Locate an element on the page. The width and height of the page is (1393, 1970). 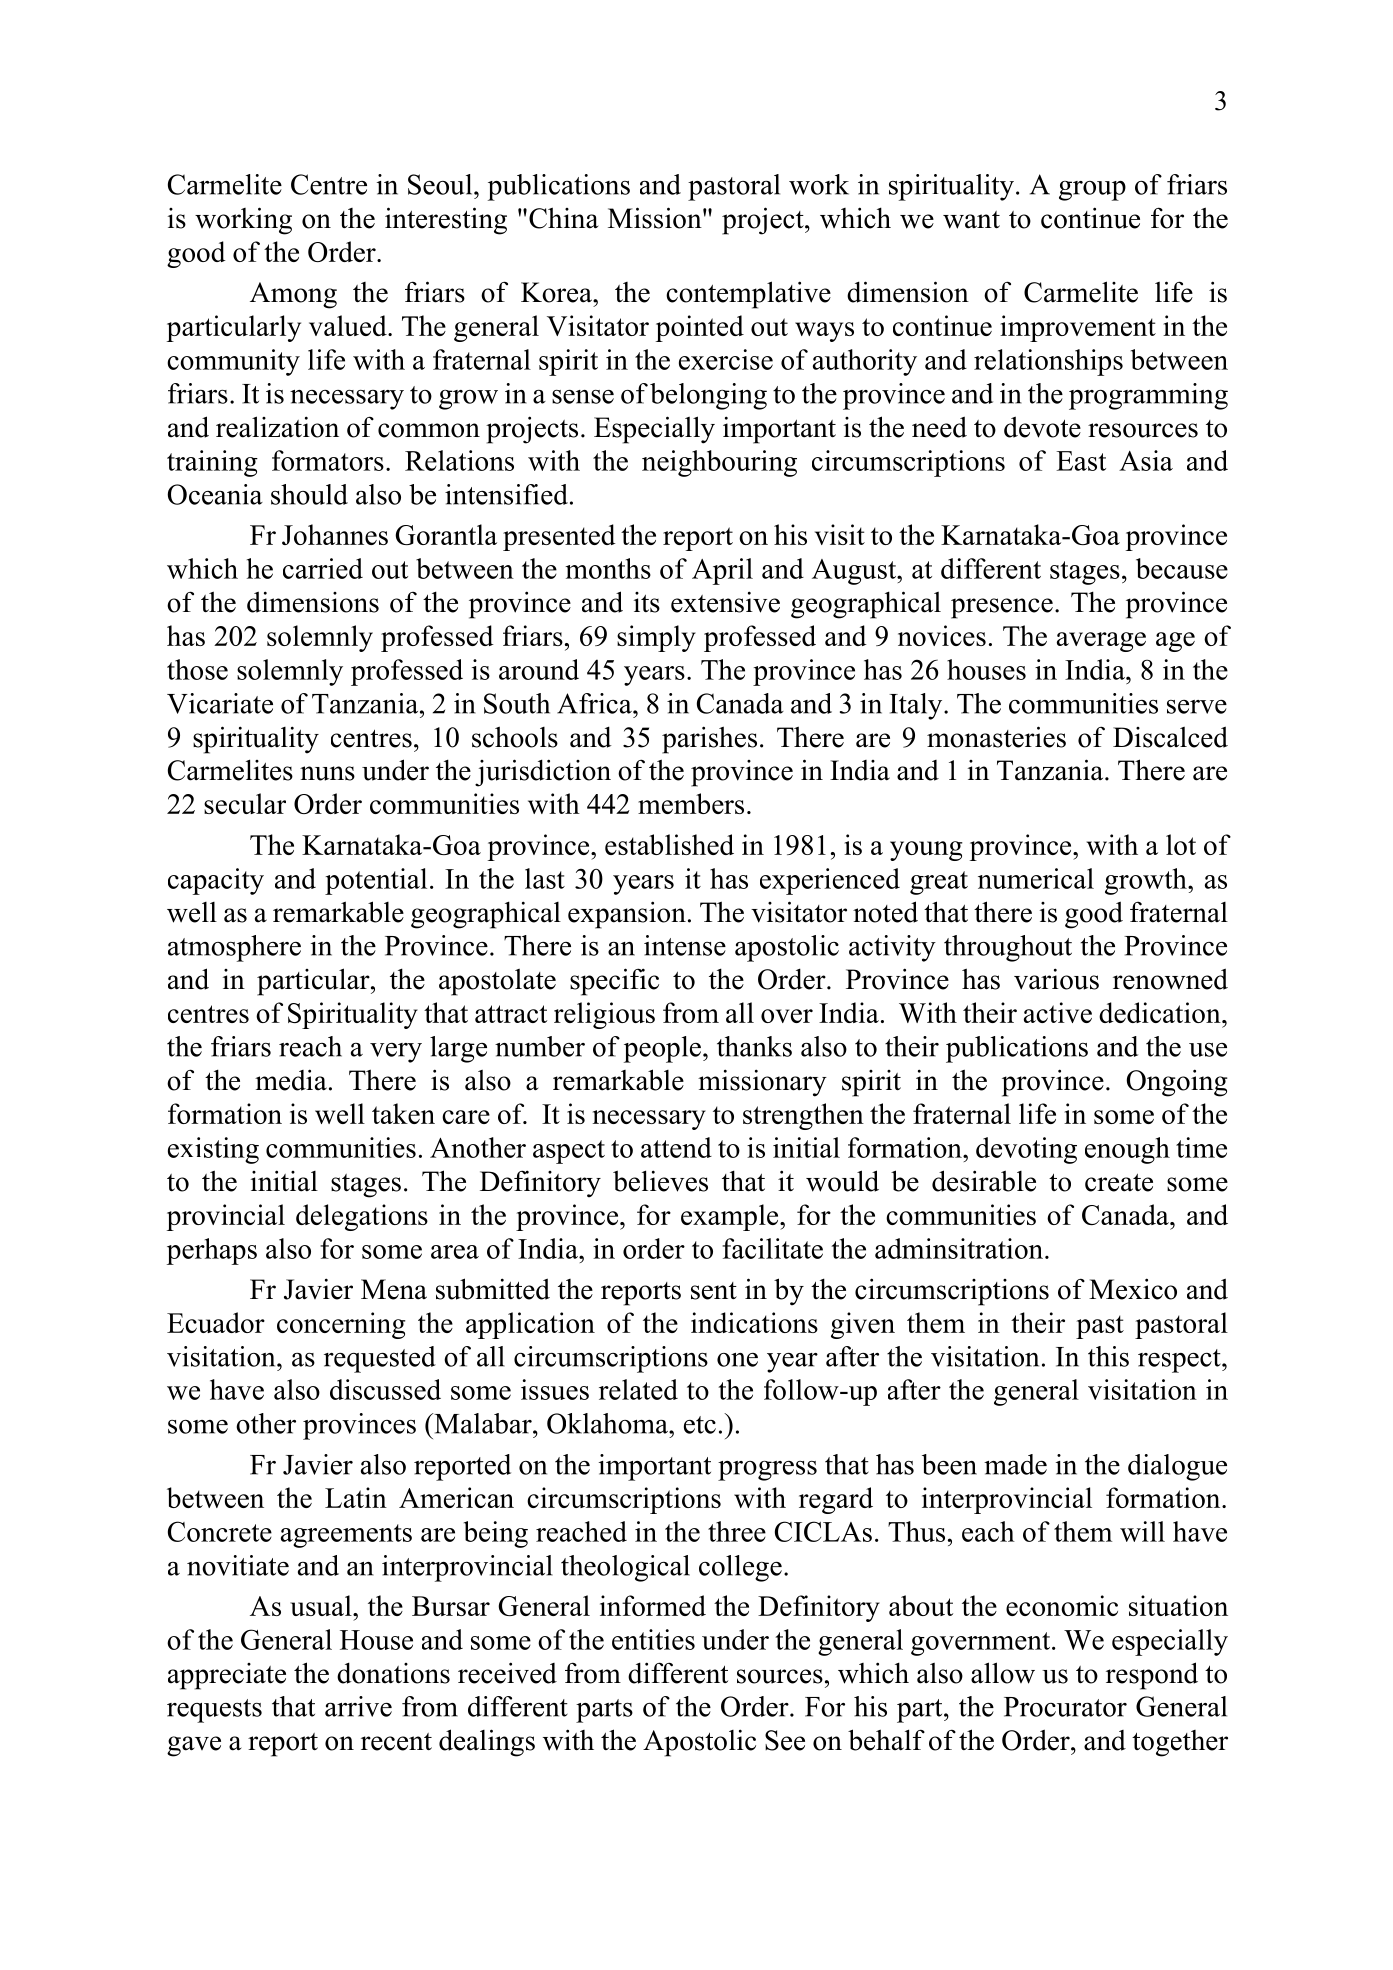
average is located at coordinates (1101, 642).
